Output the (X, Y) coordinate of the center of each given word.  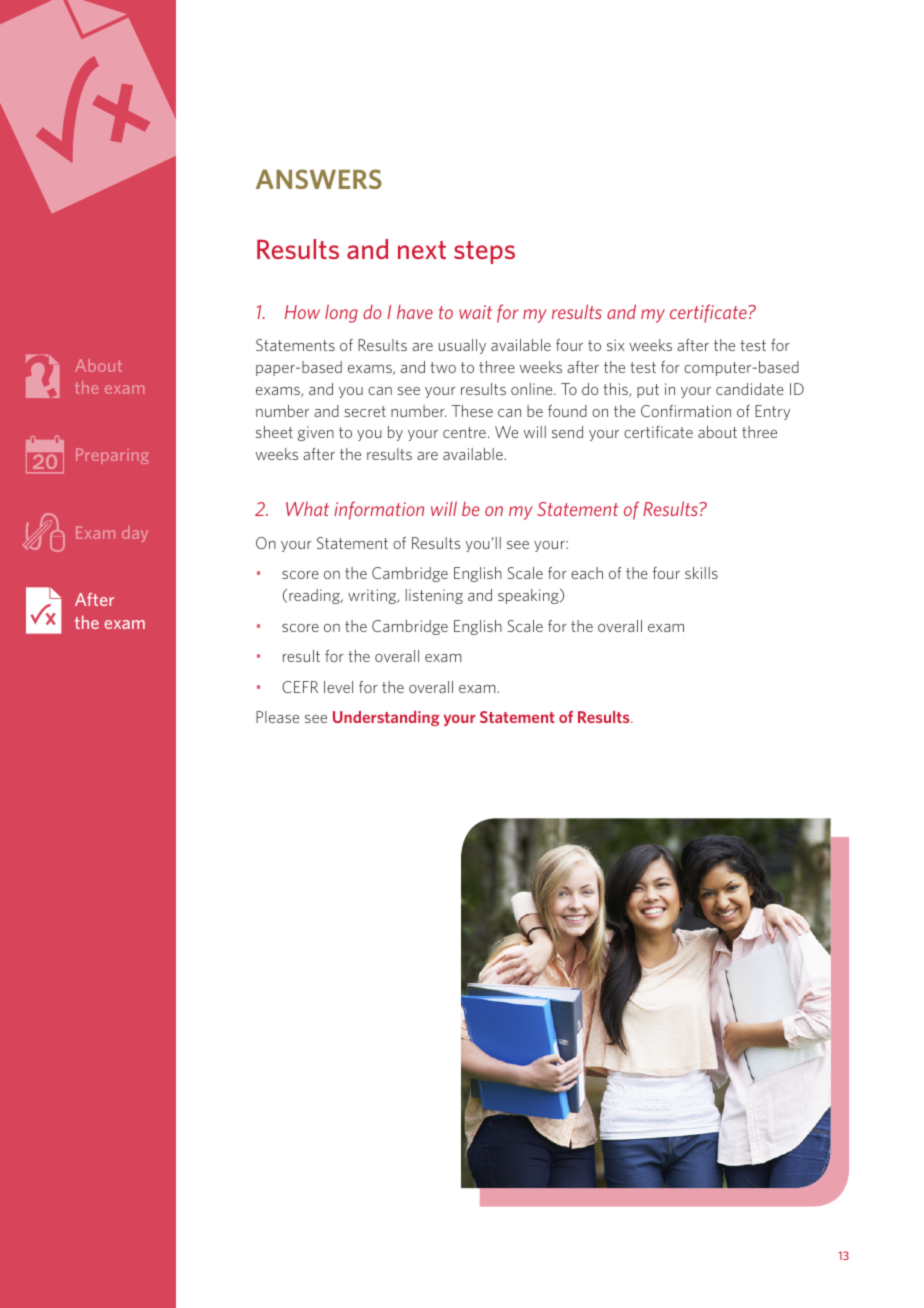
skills (701, 573)
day (135, 534)
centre (464, 432)
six (616, 345)
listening (434, 596)
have (415, 312)
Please (277, 717)
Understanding (386, 718)
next (422, 250)
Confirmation (686, 411)
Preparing (112, 456)
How (302, 312)
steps (484, 252)
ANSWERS (319, 179)
